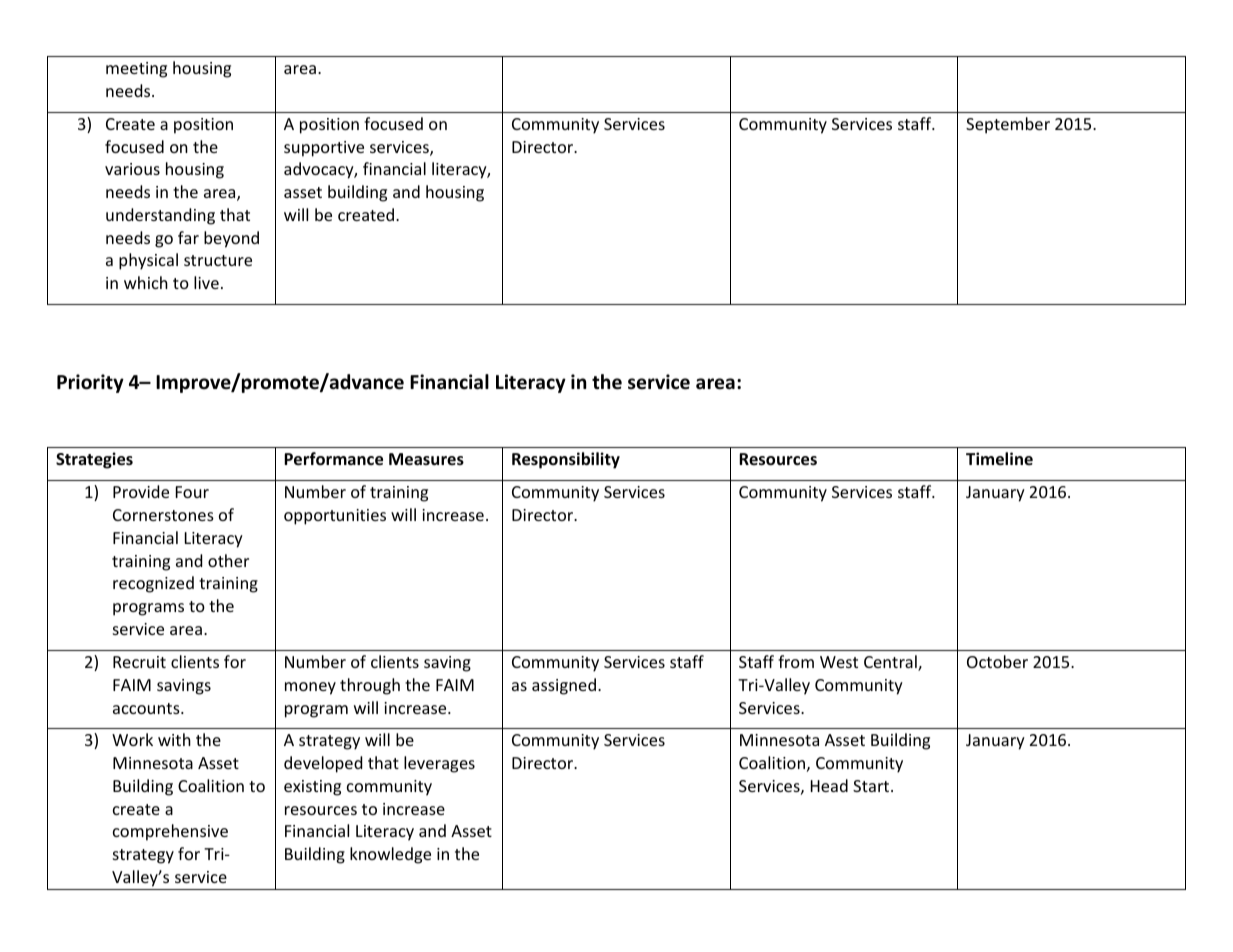 Image resolution: width=1233 pixels, height=952 pixels. What do you see at coordinates (192, 492) in the document?
I see `Four` at bounding box center [192, 492].
